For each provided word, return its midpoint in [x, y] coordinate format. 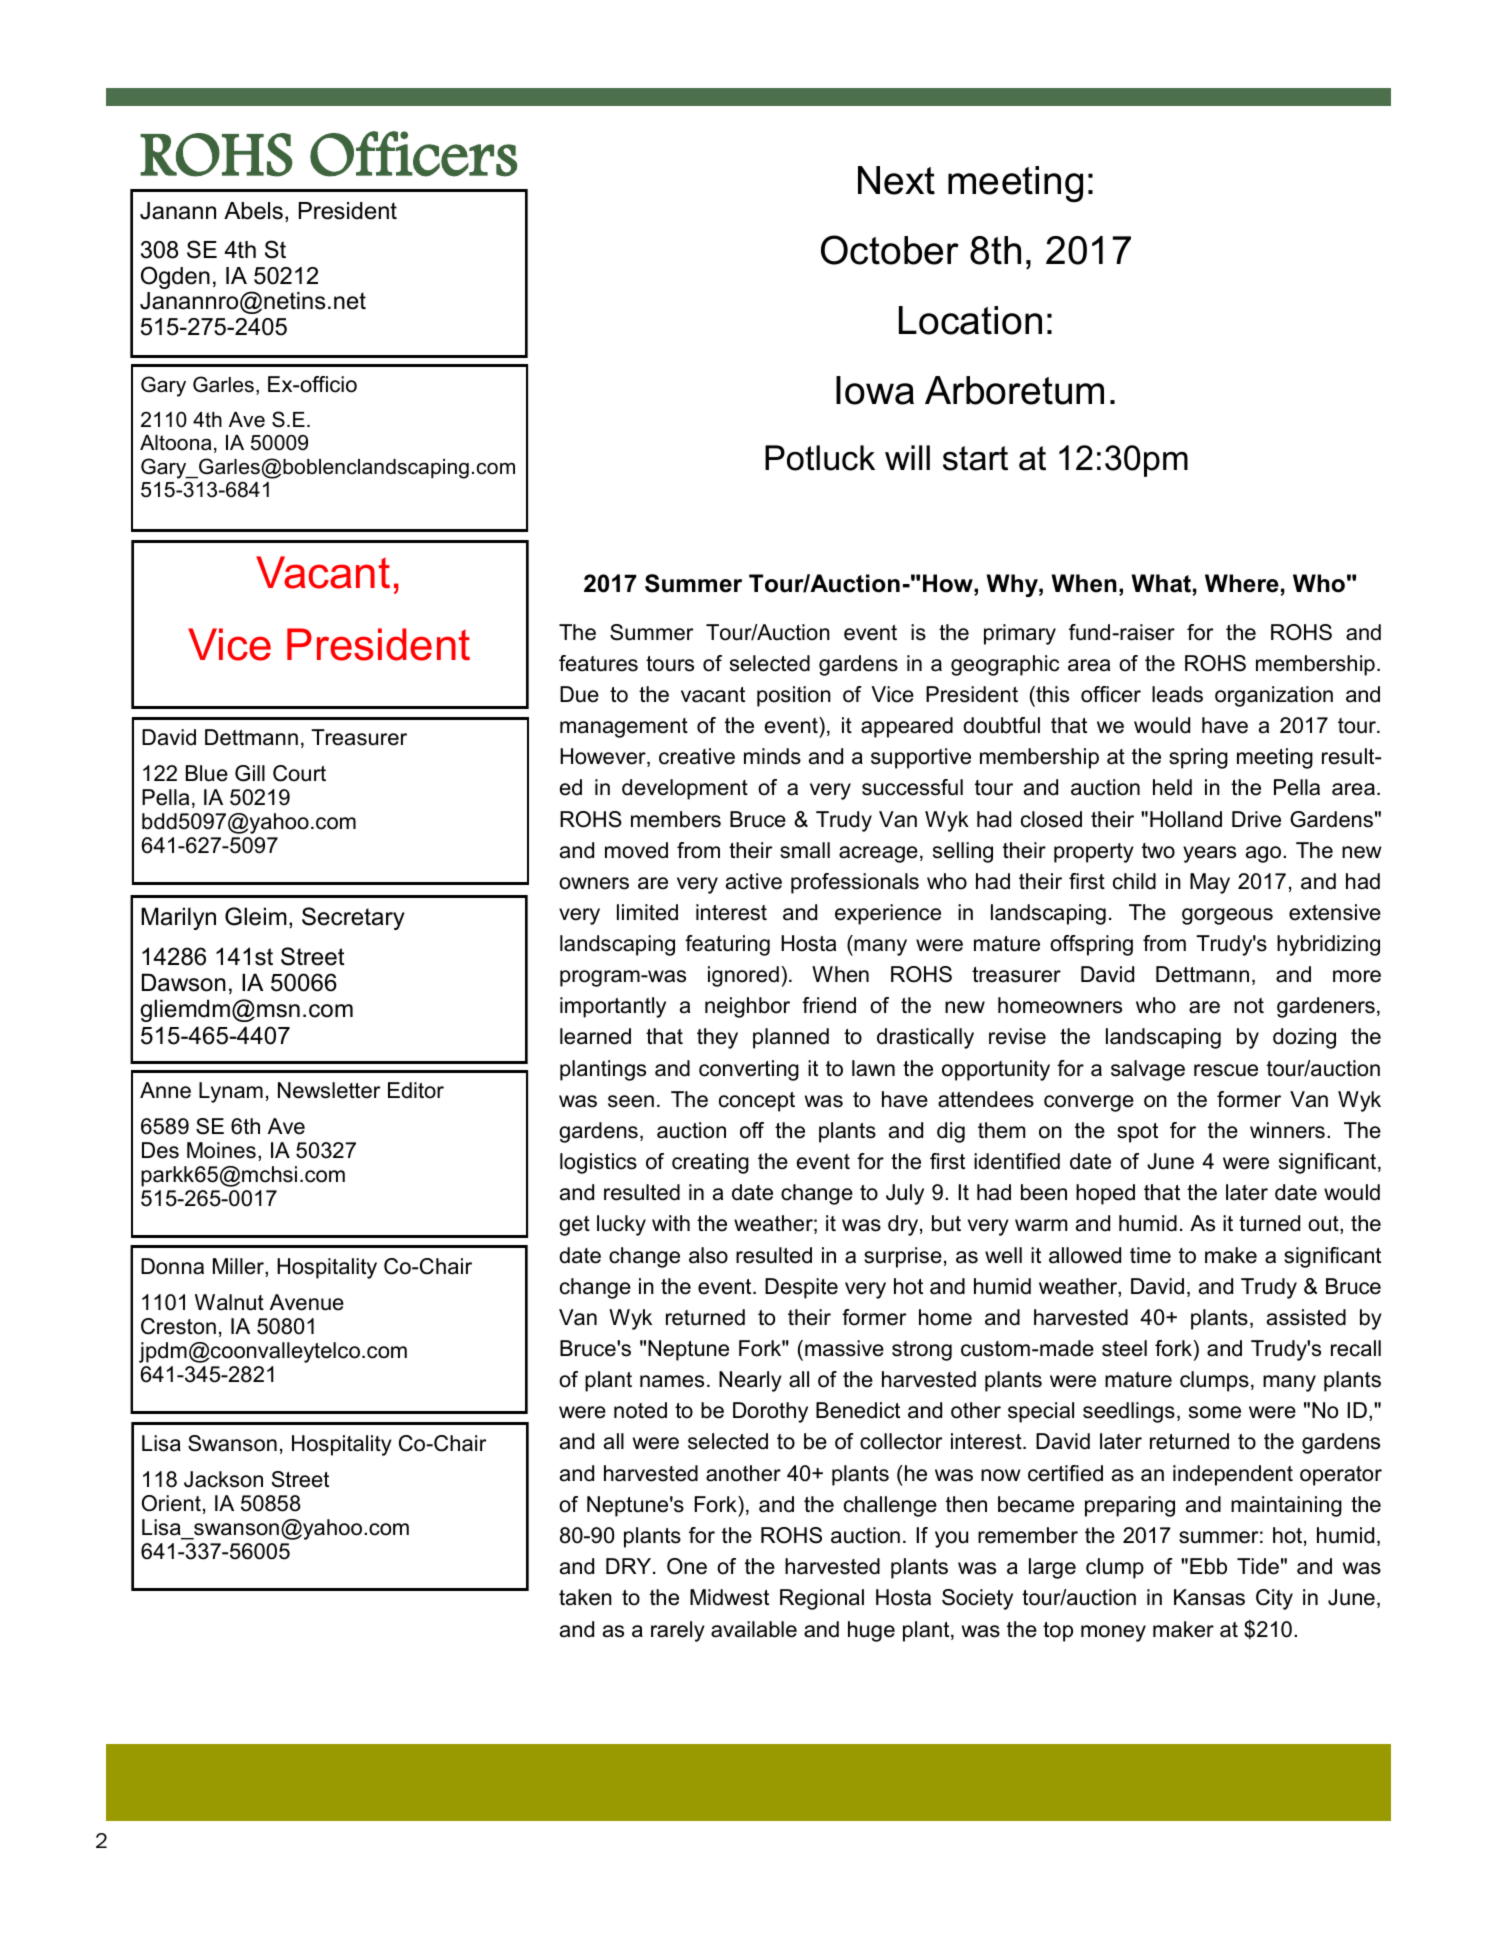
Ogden [175, 277]
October [890, 250]
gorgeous [1227, 916]
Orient [171, 1503]
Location [970, 320]
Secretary [353, 918]
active [754, 881]
